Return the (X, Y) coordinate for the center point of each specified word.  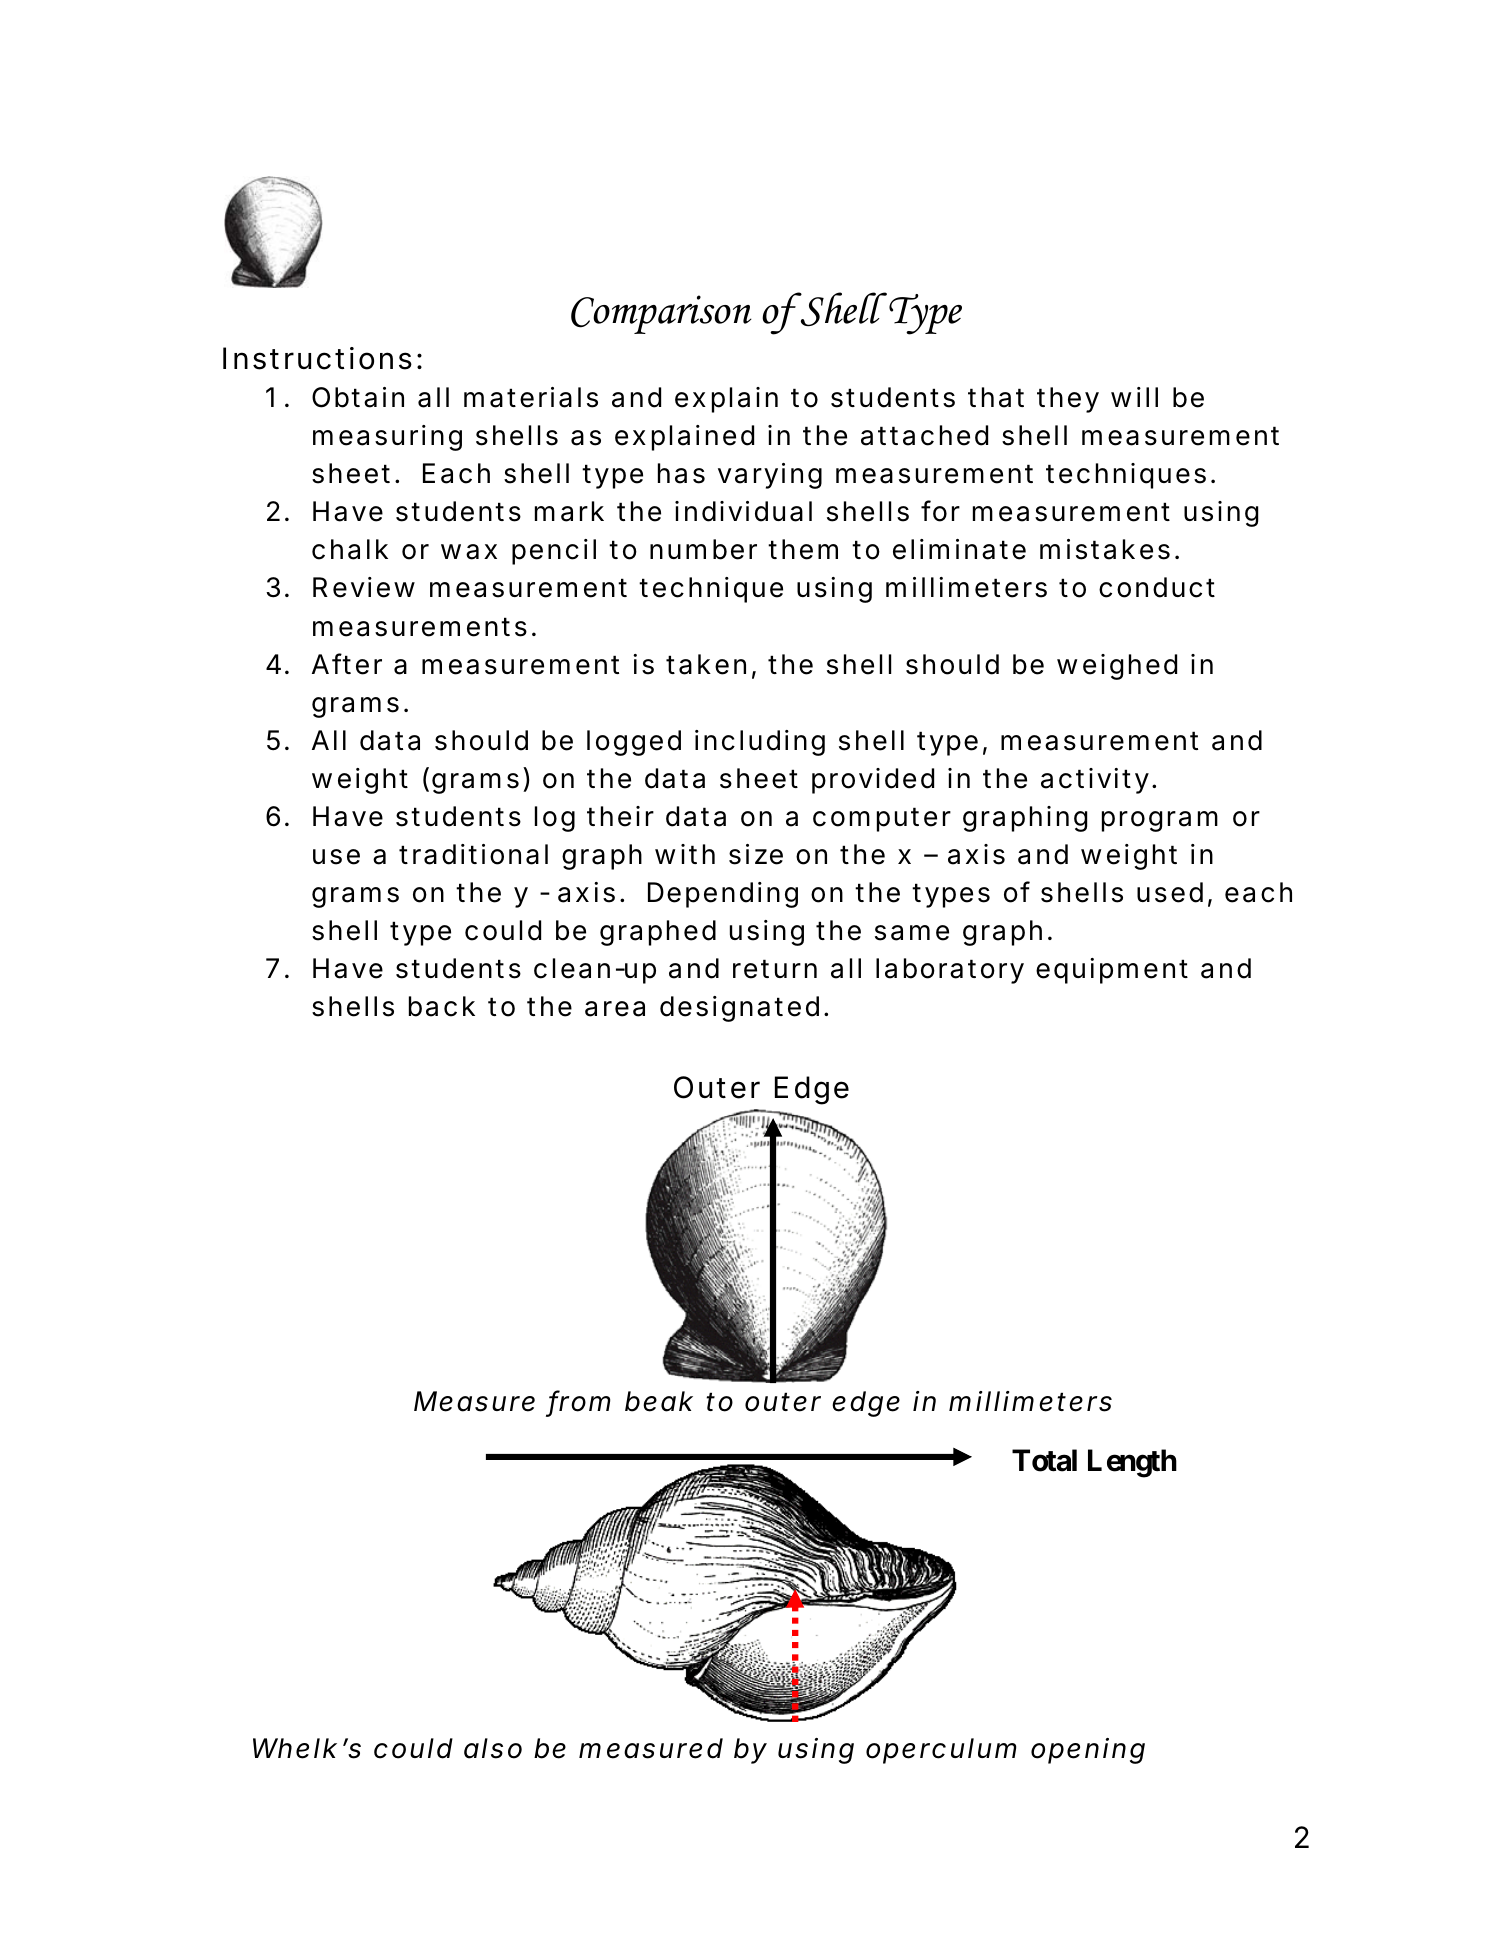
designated (739, 1009)
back (442, 1006)
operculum (941, 1751)
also (493, 1748)
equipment (1112, 971)
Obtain (358, 397)
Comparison (661, 314)
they (1068, 400)
